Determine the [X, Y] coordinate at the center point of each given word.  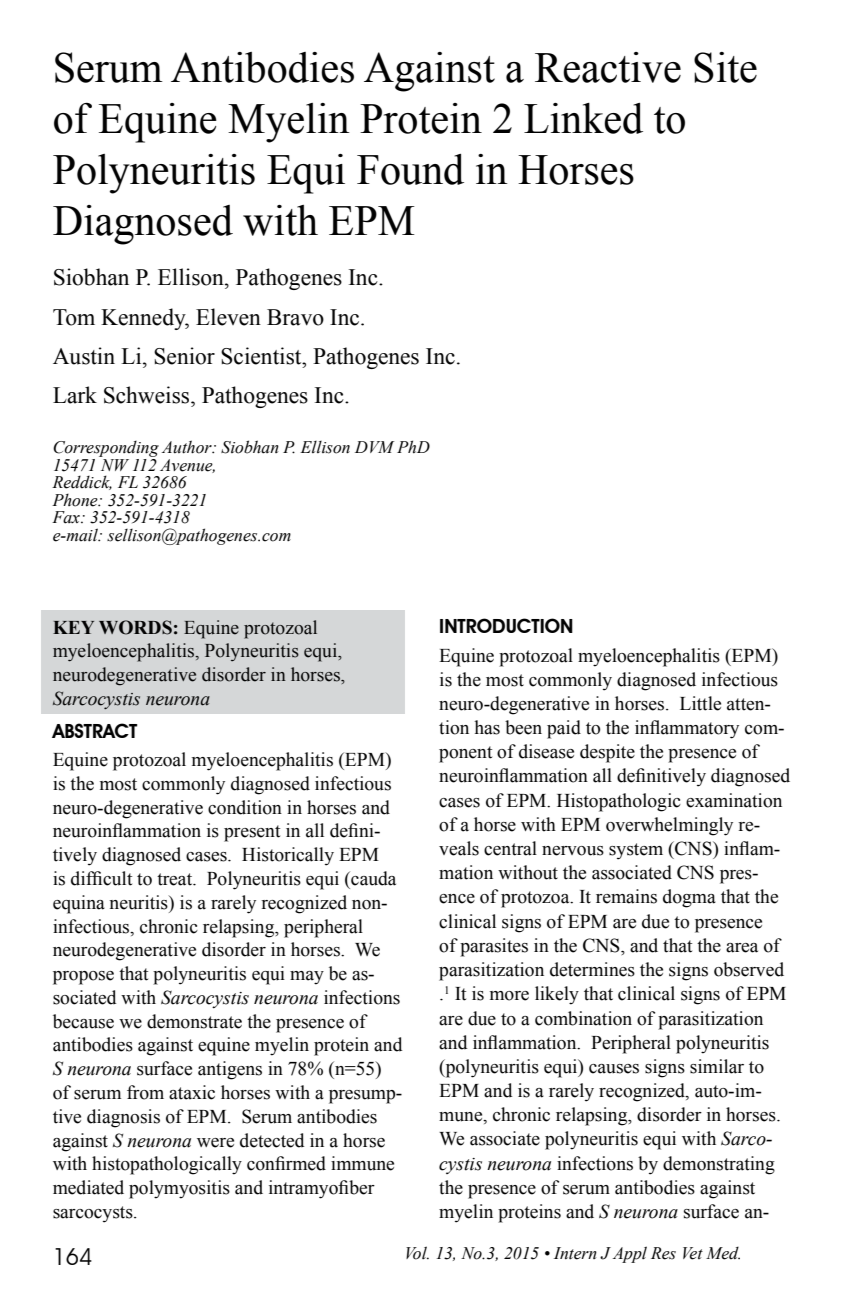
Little [700, 703]
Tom [74, 317]
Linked [583, 118]
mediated [88, 1187]
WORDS [135, 627]
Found [410, 169]
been [523, 727]
